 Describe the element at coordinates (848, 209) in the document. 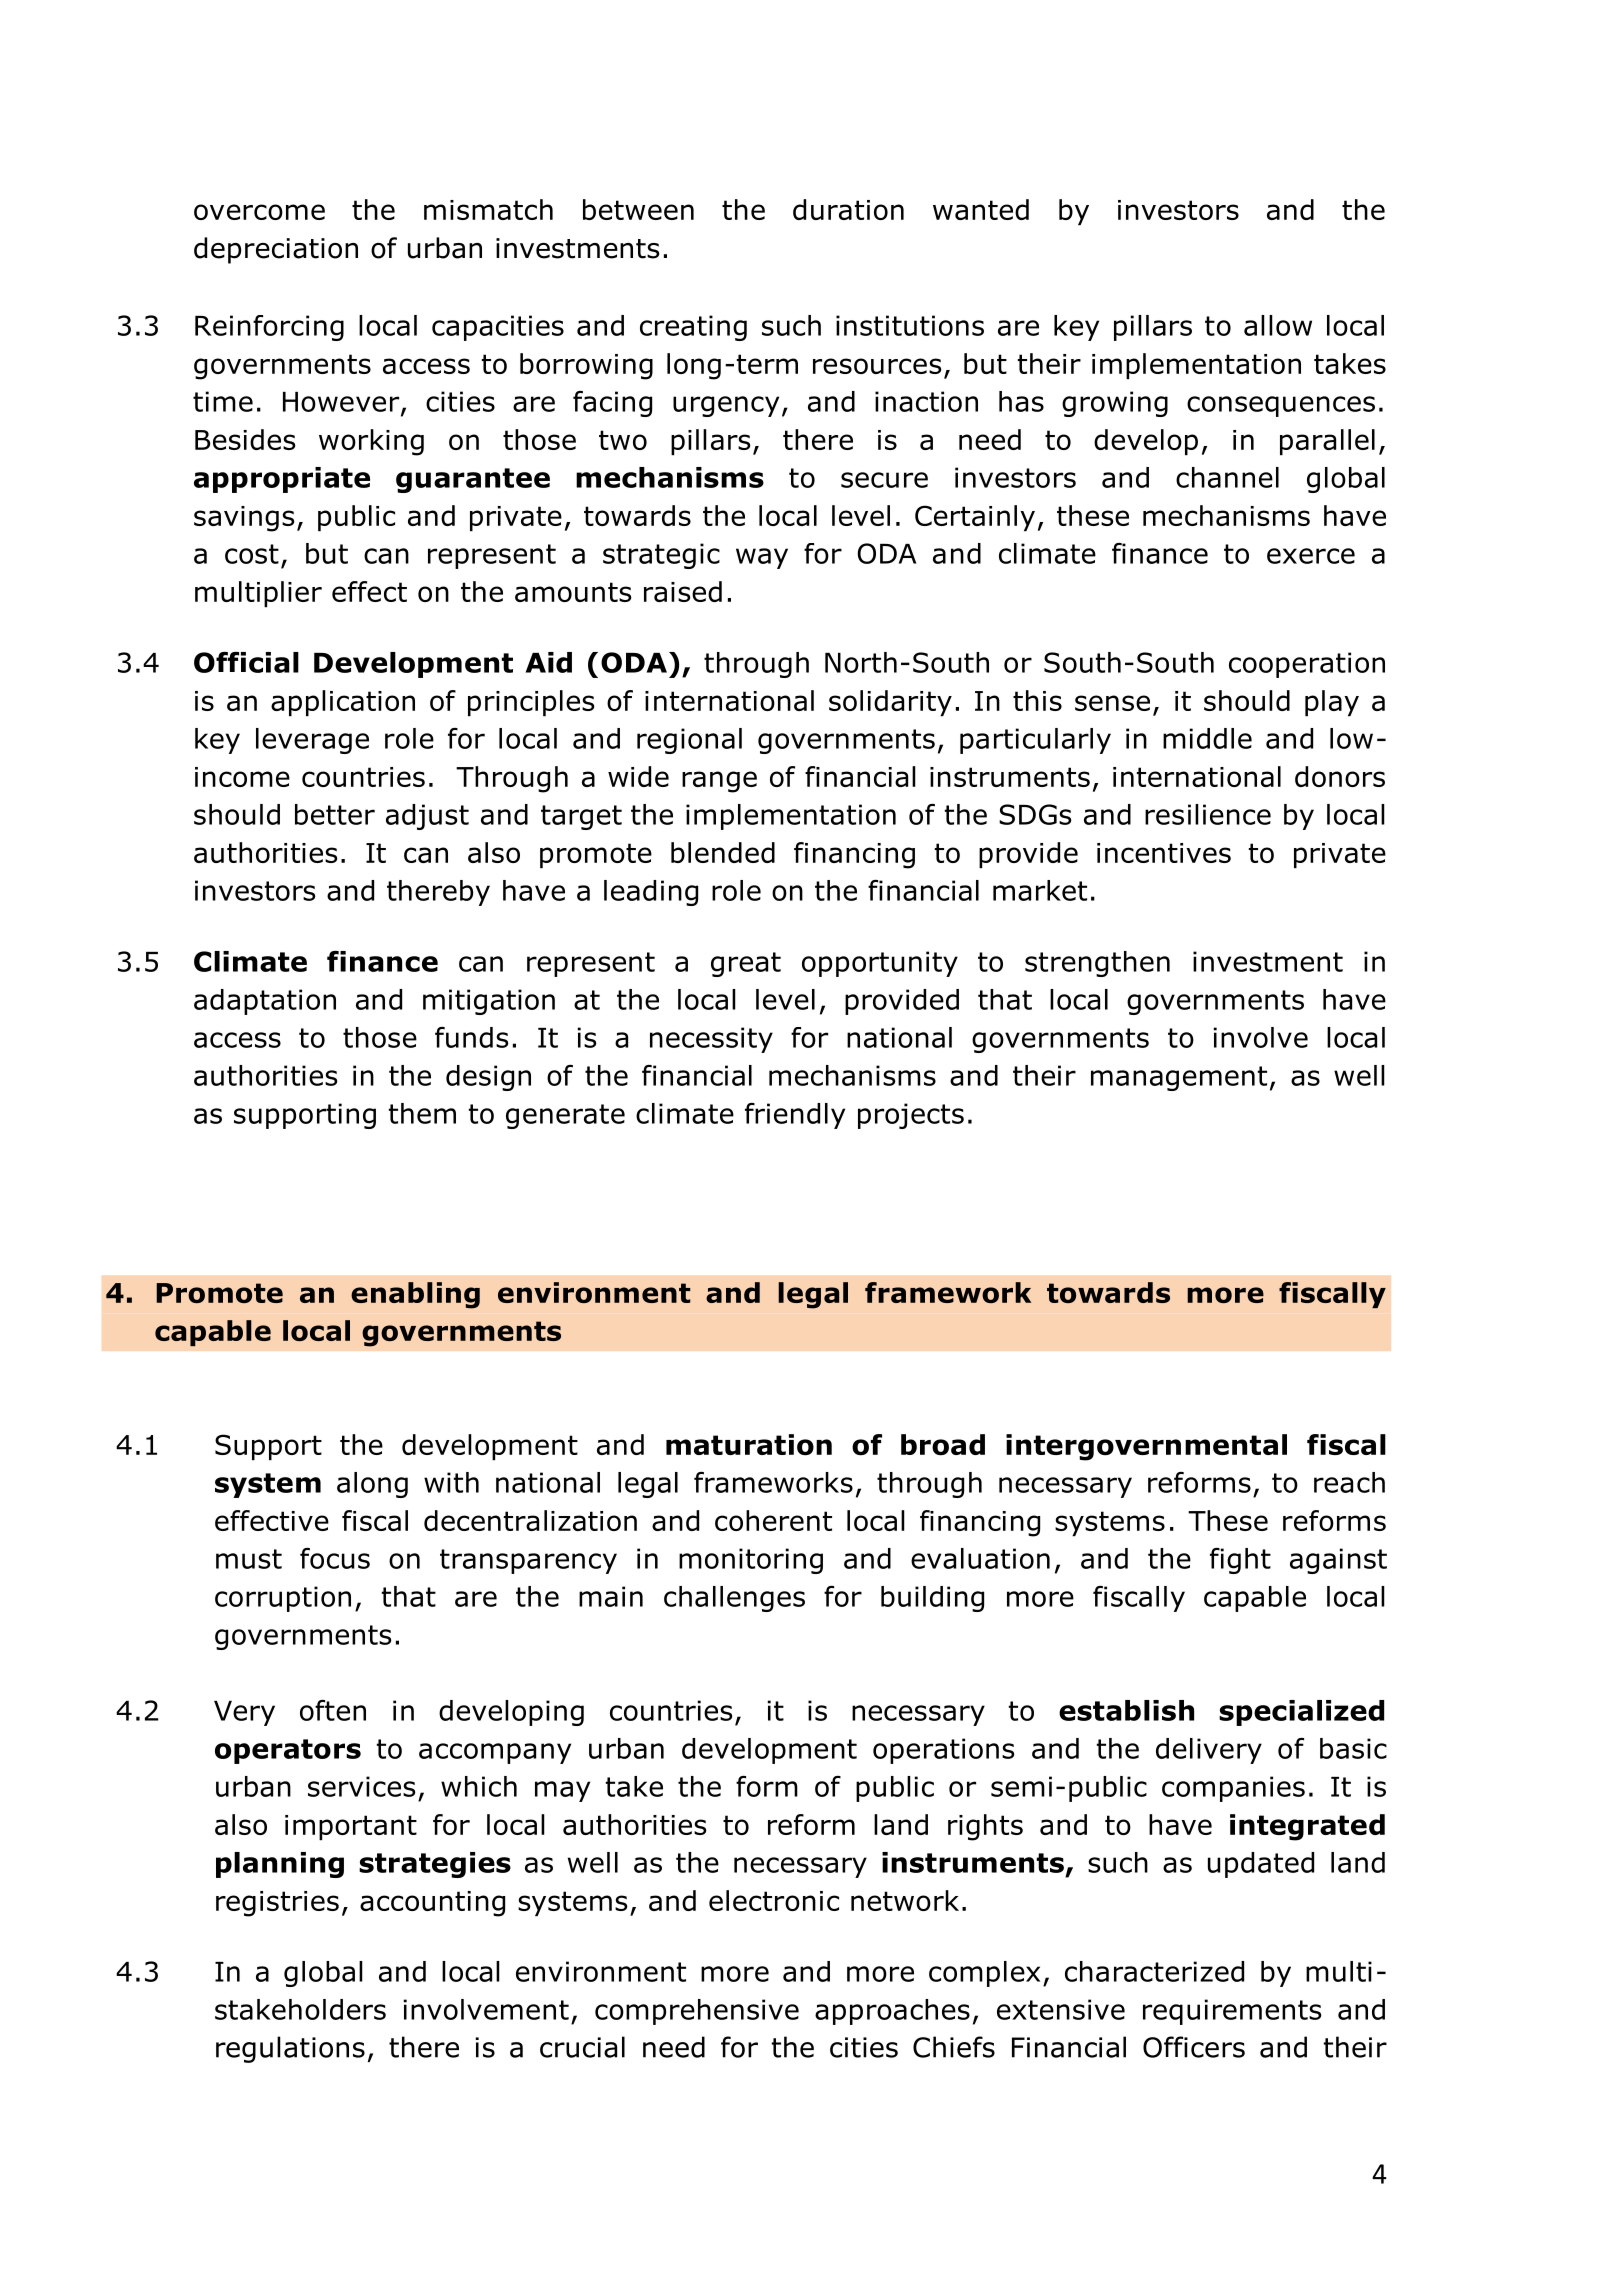

I see `duration` at that location.
